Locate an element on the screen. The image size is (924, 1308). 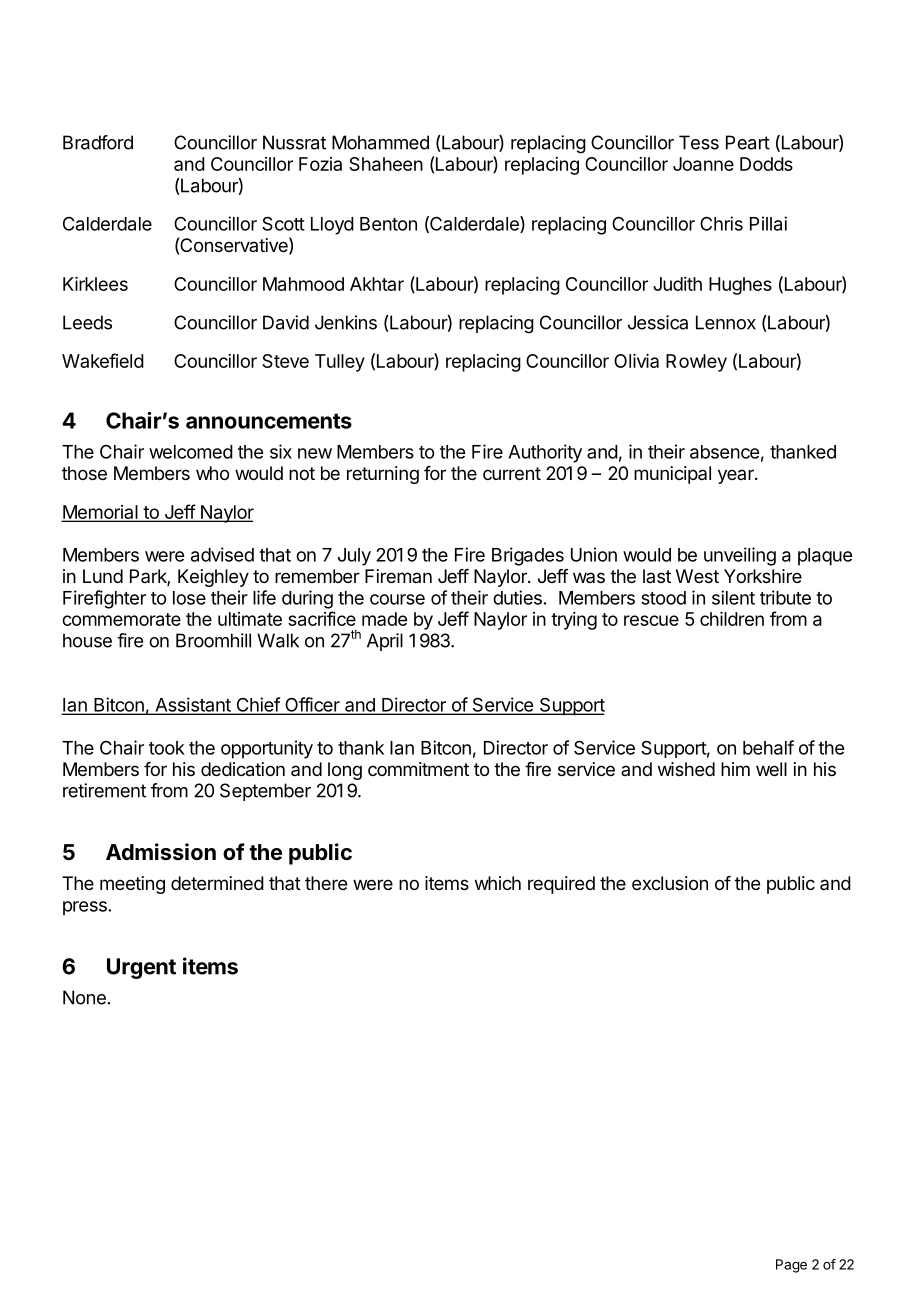
exclusion is located at coordinates (670, 883).
